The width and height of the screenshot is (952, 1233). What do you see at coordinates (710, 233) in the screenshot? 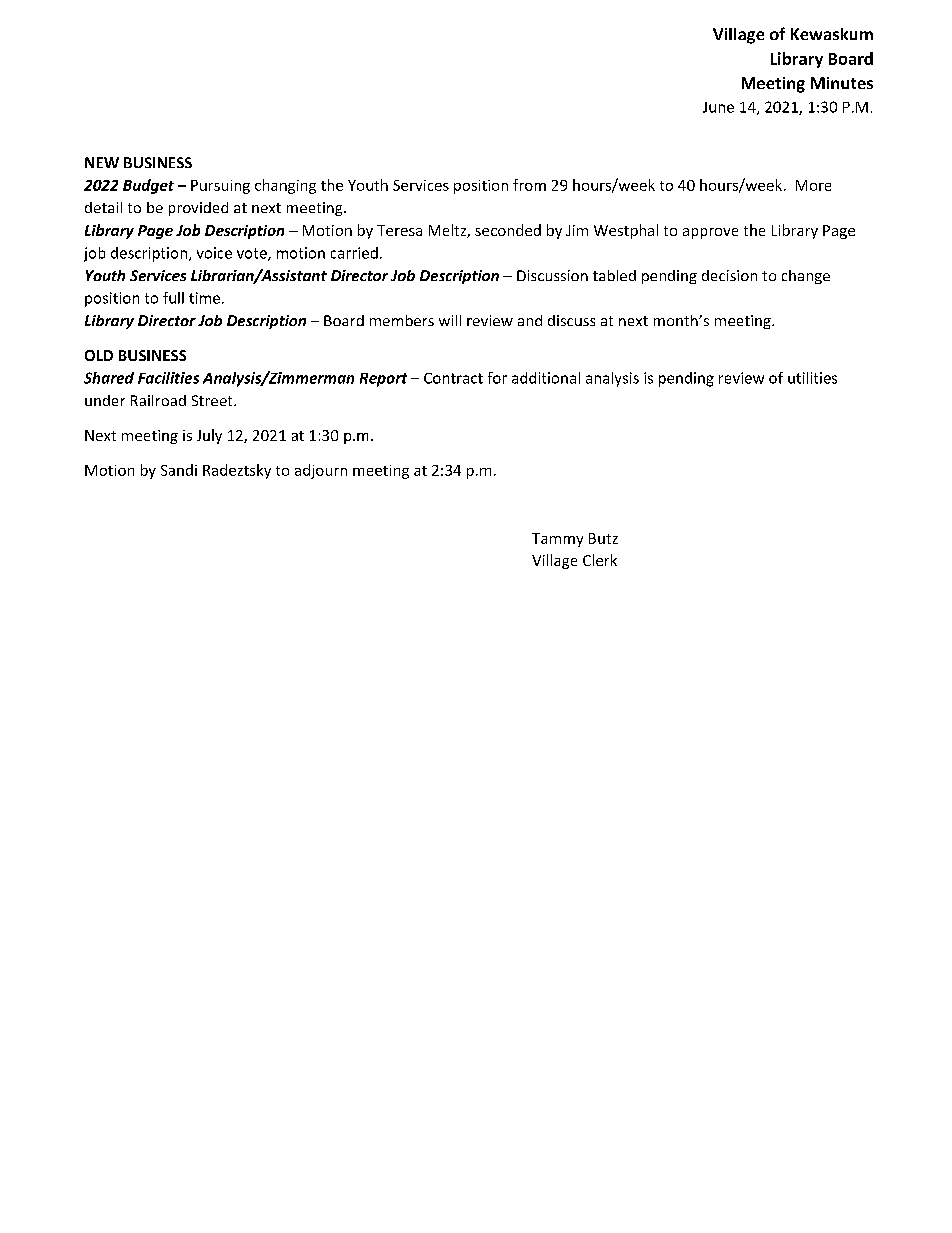
I see `approve` at bounding box center [710, 233].
